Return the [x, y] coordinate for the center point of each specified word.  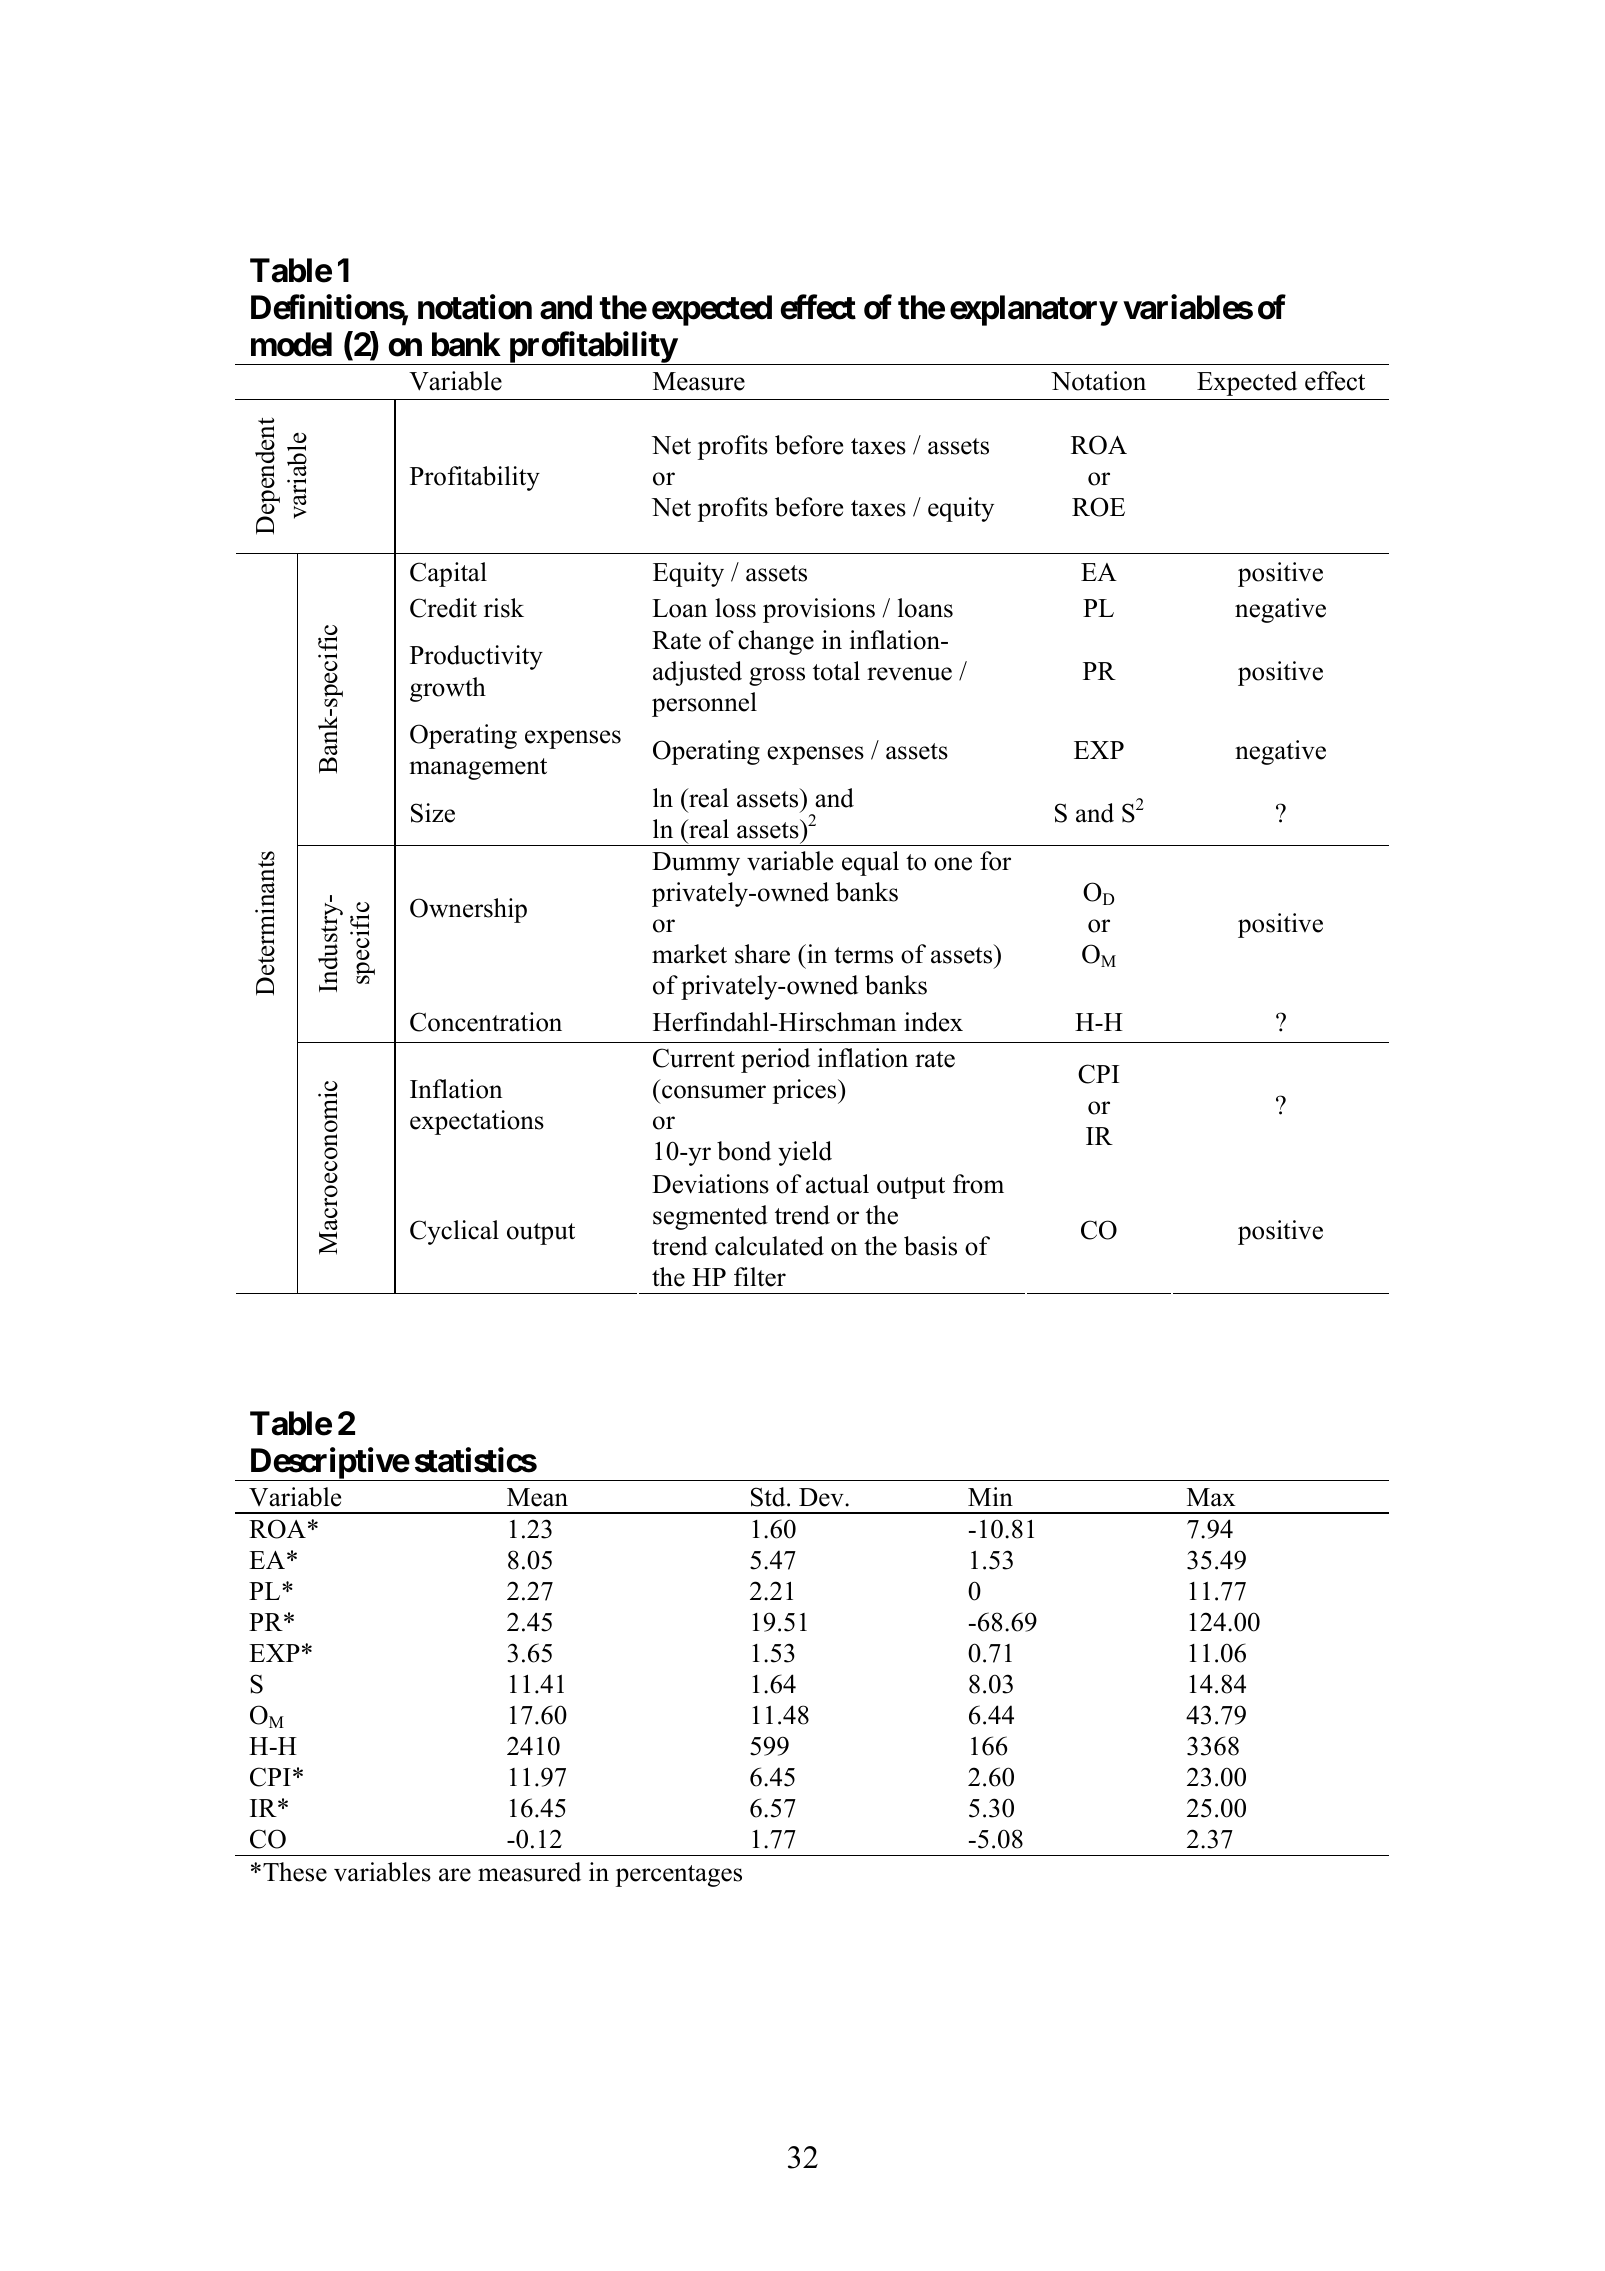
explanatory [1033, 310]
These [295, 1872]
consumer [714, 1092]
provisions [819, 610]
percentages [679, 1876]
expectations [477, 1122]
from [978, 1184]
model [291, 345]
